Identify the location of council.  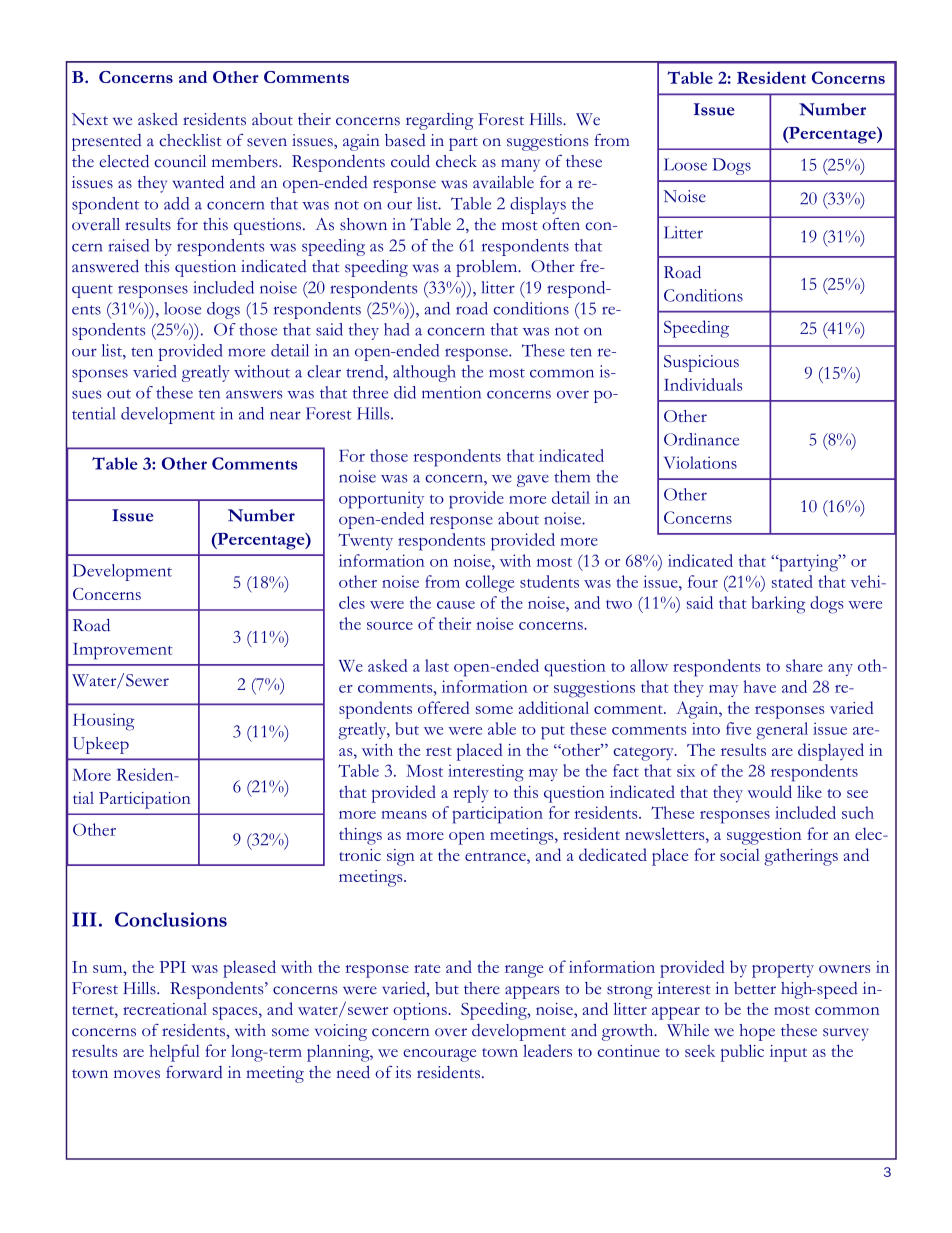
(180, 161).
